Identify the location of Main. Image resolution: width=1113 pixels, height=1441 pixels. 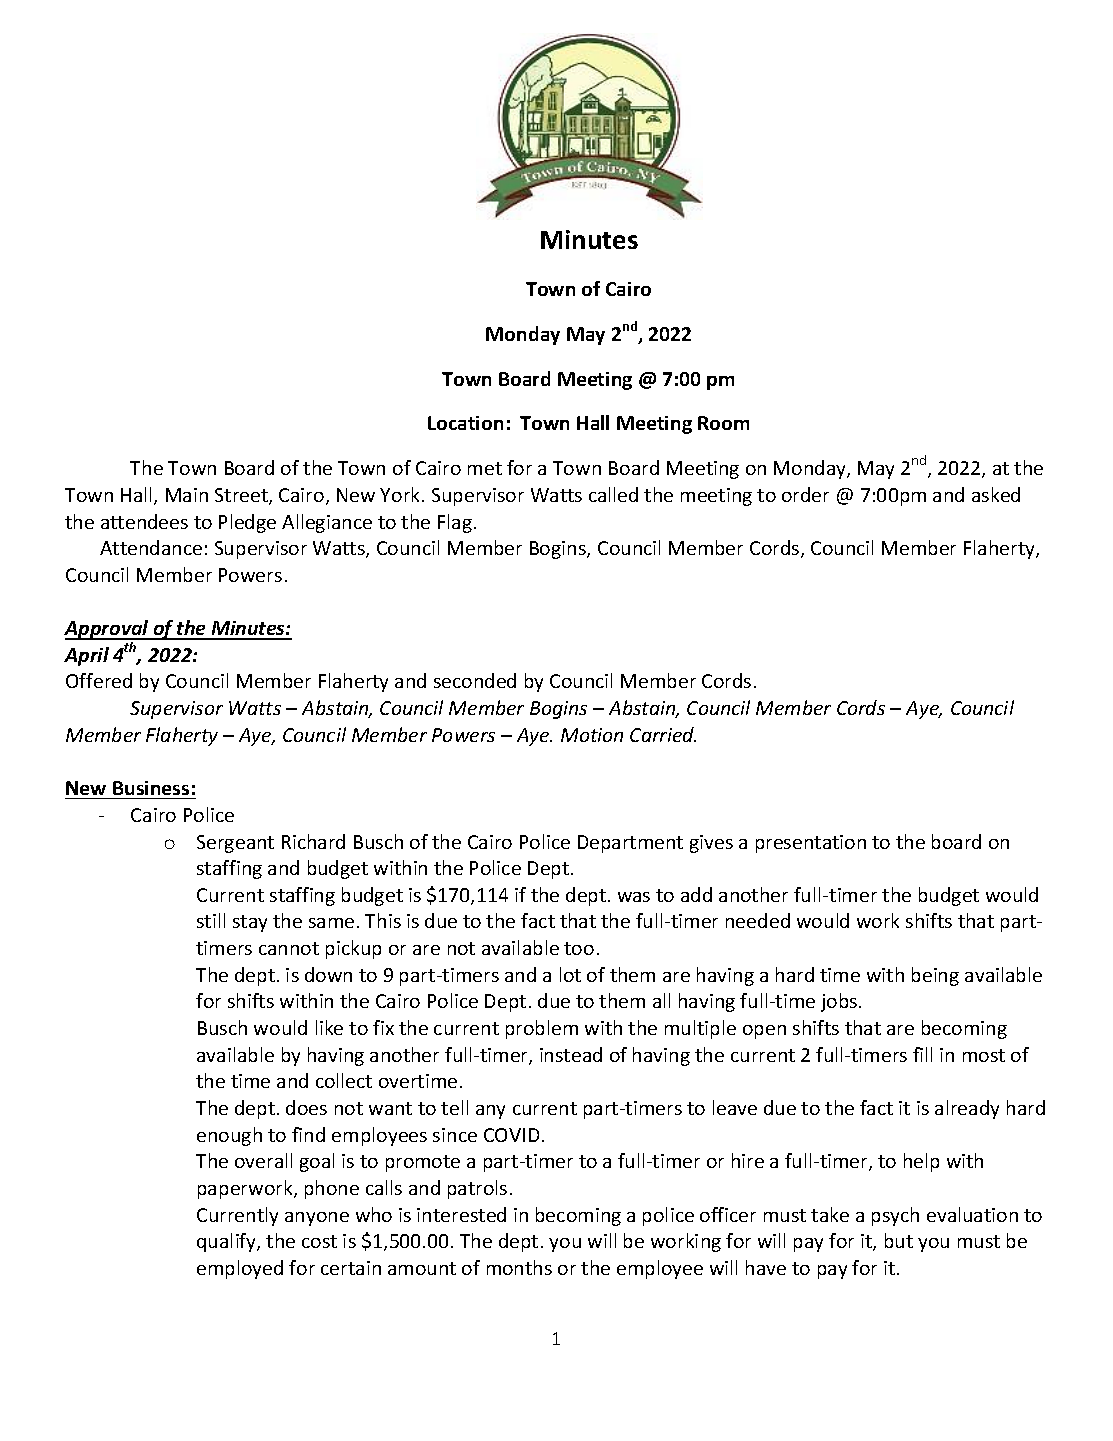
(187, 495).
